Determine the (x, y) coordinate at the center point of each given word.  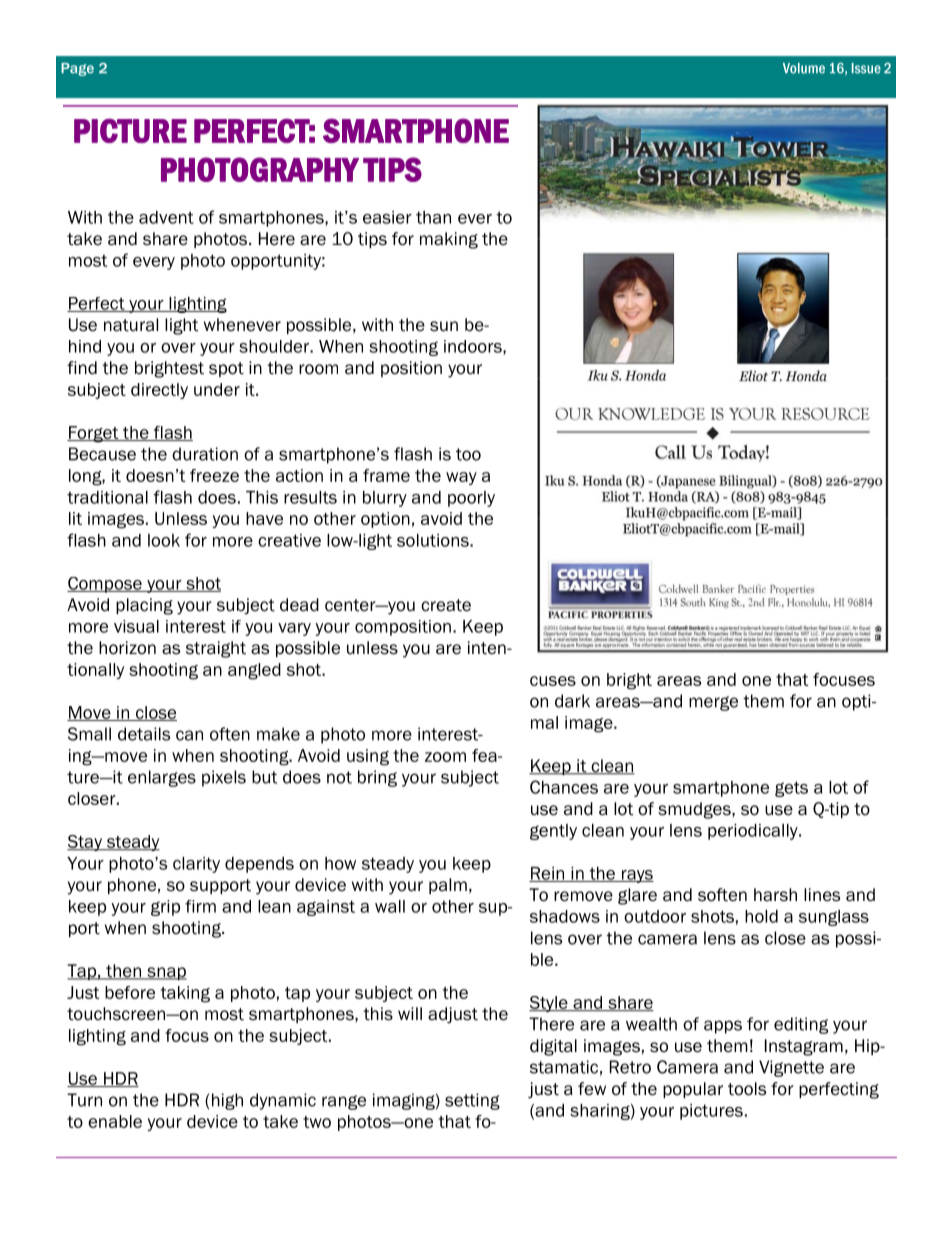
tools (747, 1089)
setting (472, 1101)
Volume (804, 68)
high (227, 1101)
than (433, 217)
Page (77, 69)
